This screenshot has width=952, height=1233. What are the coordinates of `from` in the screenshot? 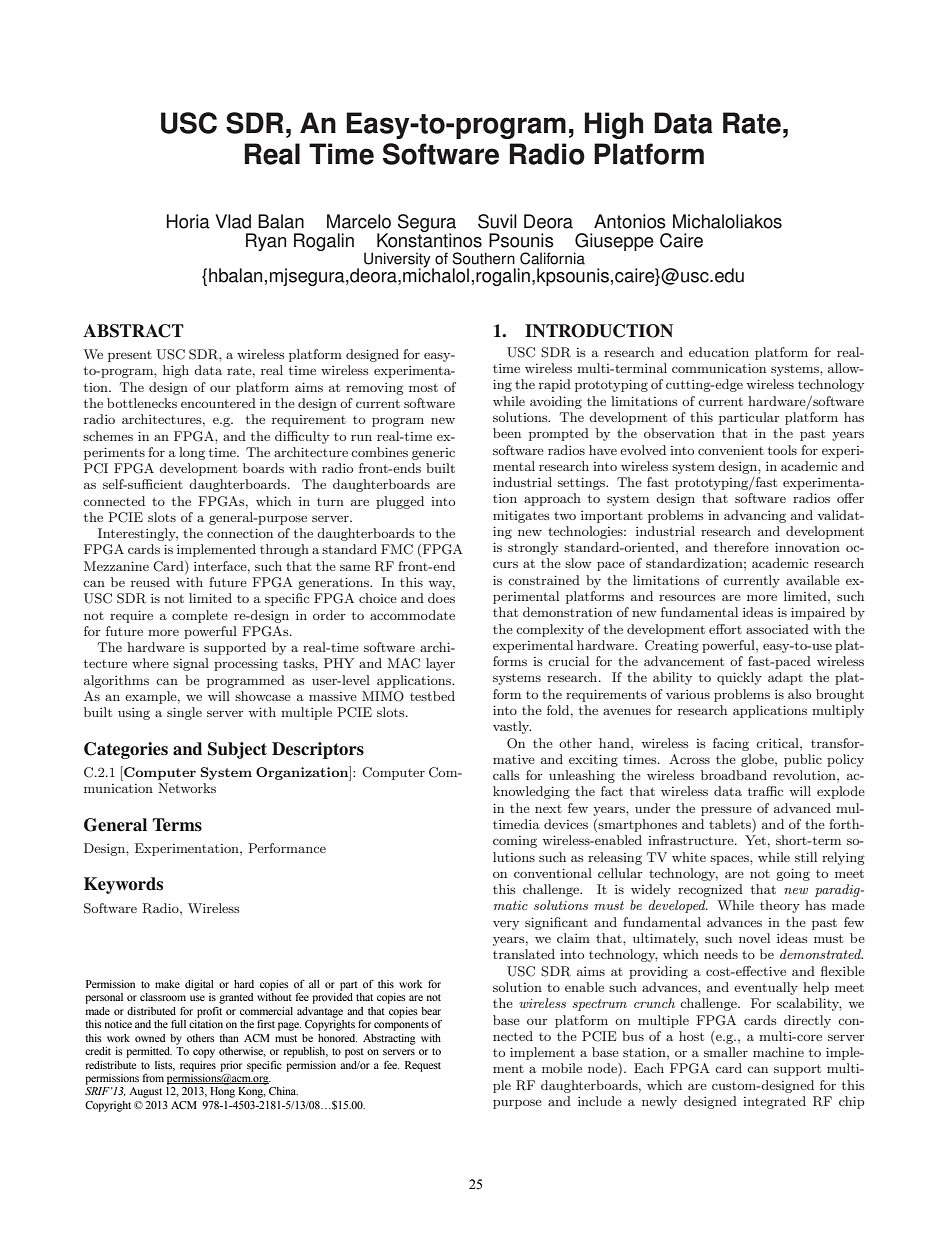 It's located at (153, 1078).
